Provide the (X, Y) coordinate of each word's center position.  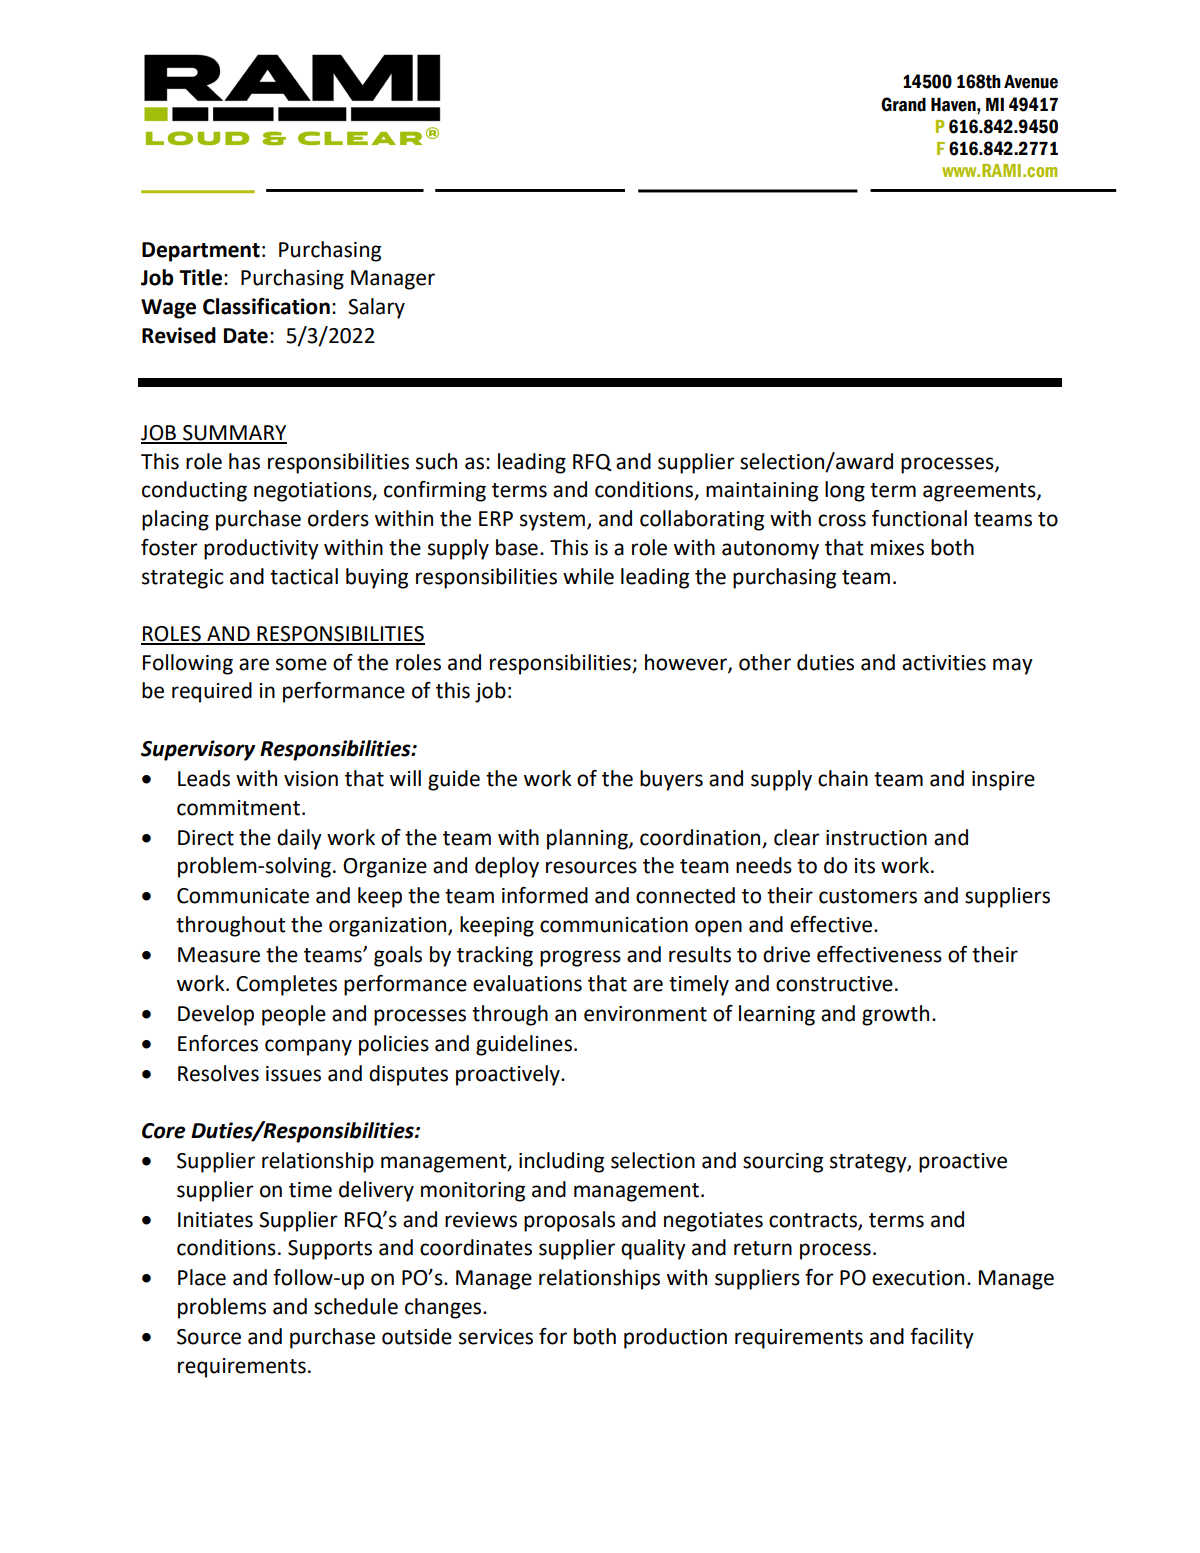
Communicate (243, 896)
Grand (903, 104)
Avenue (1031, 82)
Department (201, 252)
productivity (261, 549)
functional (919, 518)
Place (202, 1277)
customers (868, 896)
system (554, 521)
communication (614, 925)
